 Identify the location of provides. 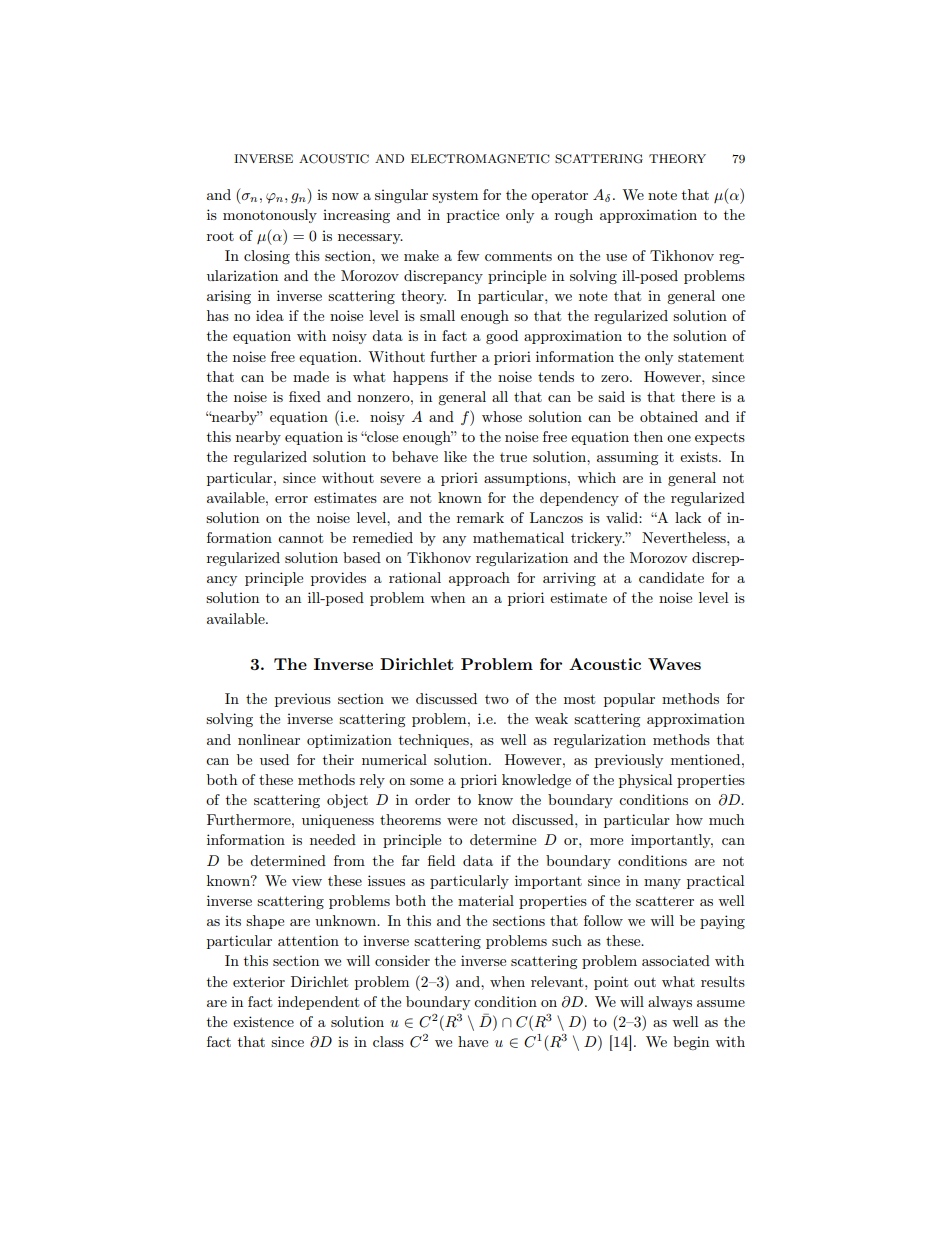
(338, 579).
